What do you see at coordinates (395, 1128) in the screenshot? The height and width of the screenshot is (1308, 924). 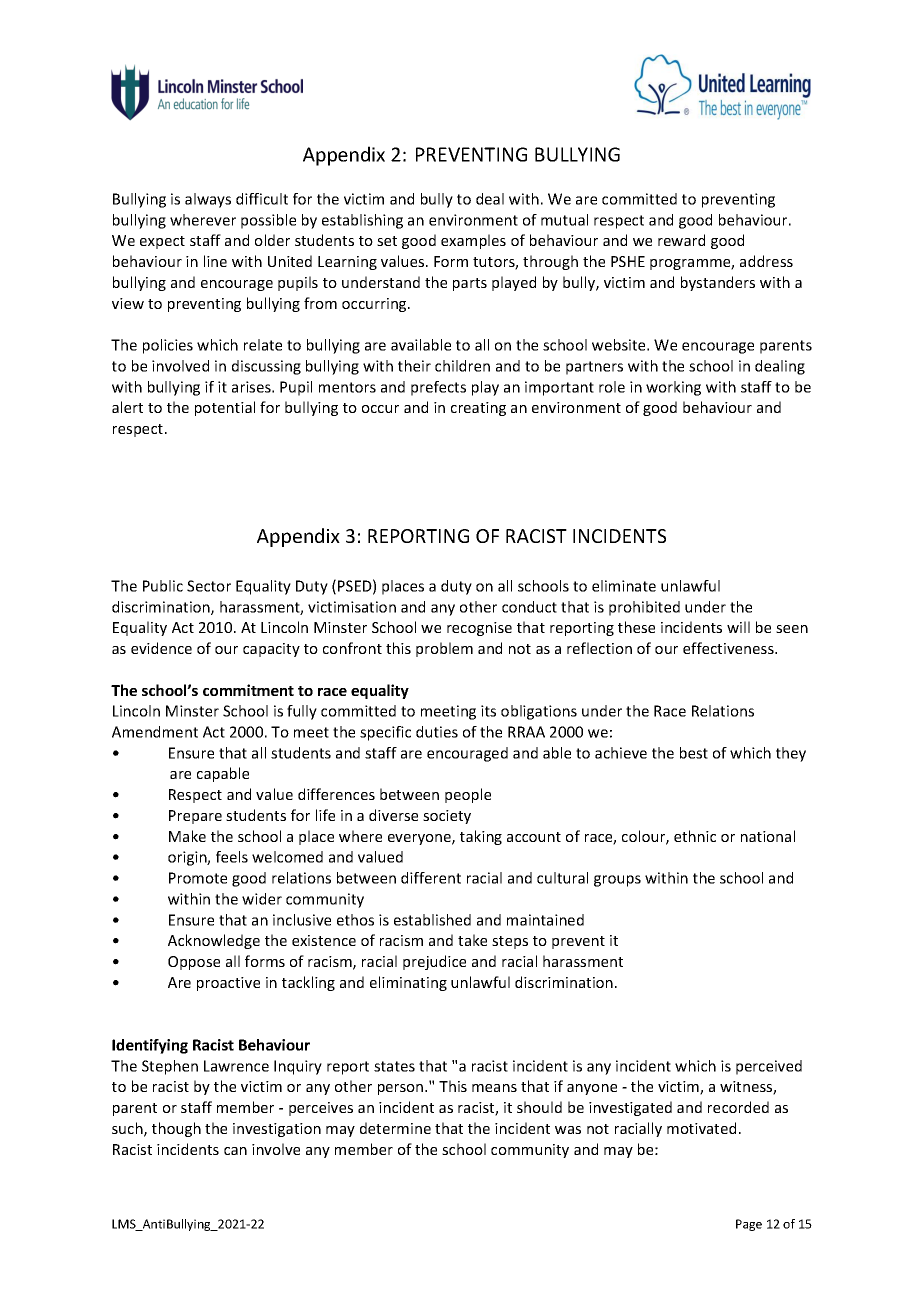 I see `determine` at bounding box center [395, 1128].
